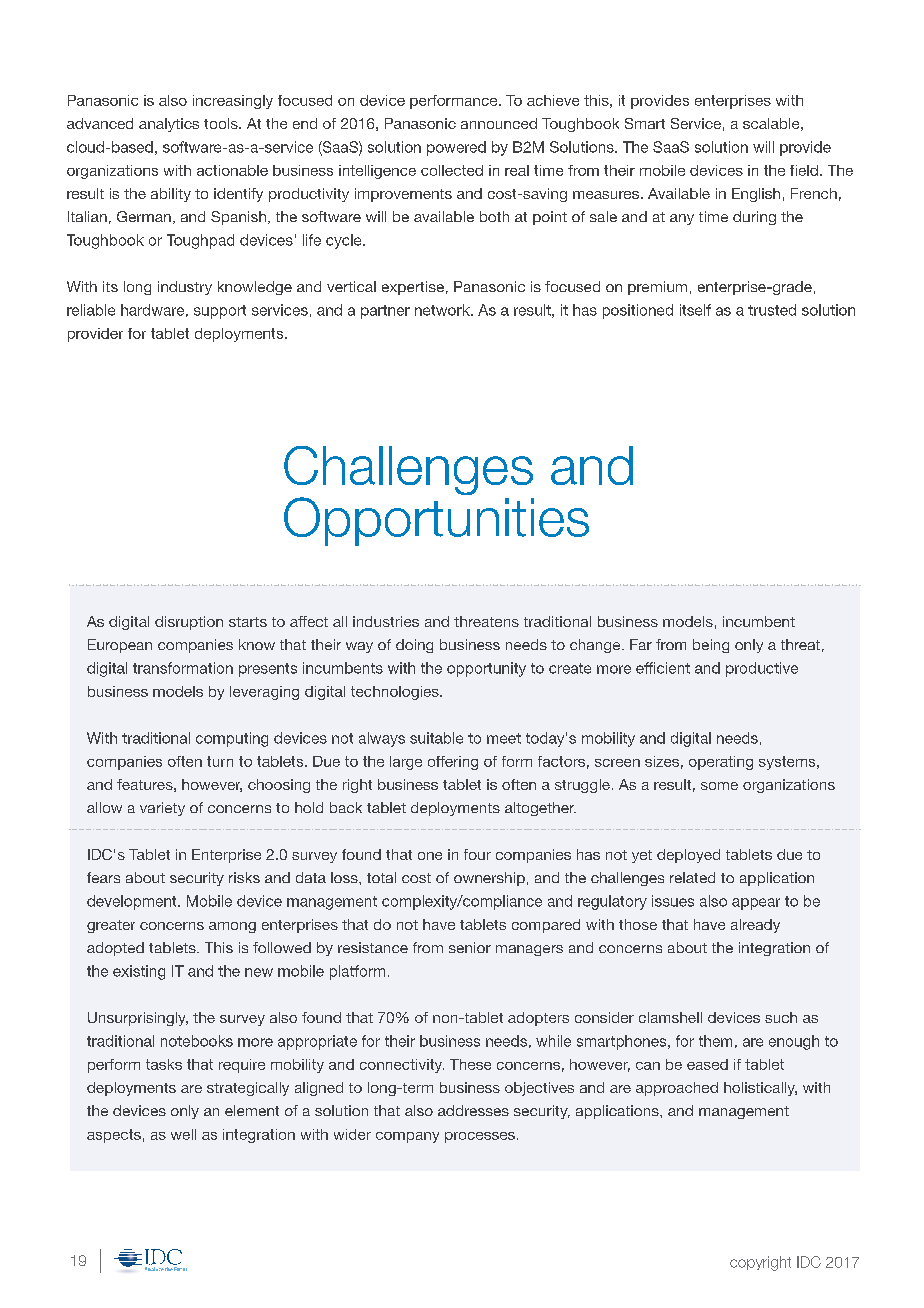  I want to click on support, so click(220, 312).
